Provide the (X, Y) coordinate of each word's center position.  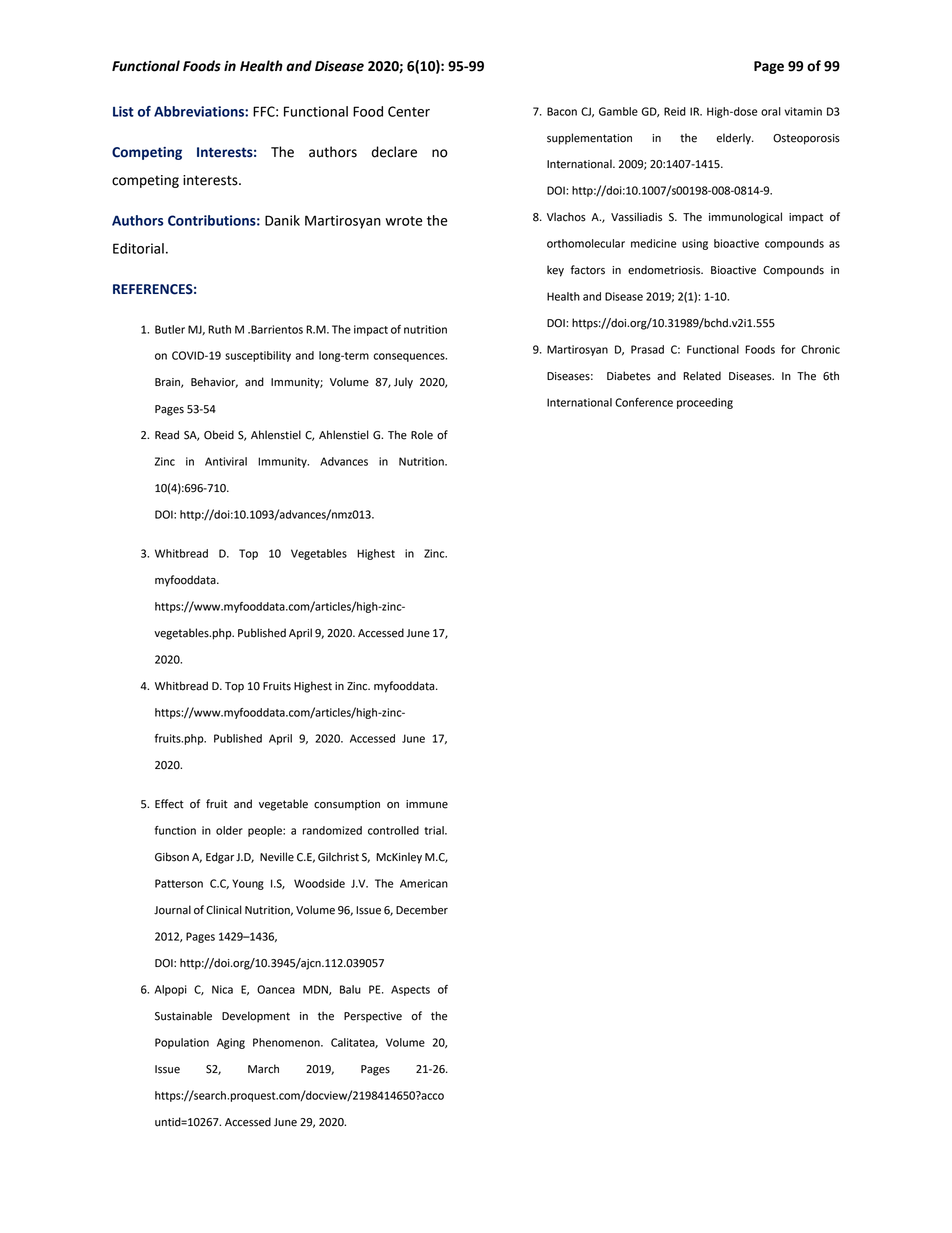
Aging (231, 1043)
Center (409, 111)
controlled (393, 830)
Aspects (410, 990)
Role (422, 435)
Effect (169, 804)
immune (427, 804)
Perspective (373, 1017)
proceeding (705, 403)
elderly (735, 139)
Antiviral (226, 461)
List (123, 111)
